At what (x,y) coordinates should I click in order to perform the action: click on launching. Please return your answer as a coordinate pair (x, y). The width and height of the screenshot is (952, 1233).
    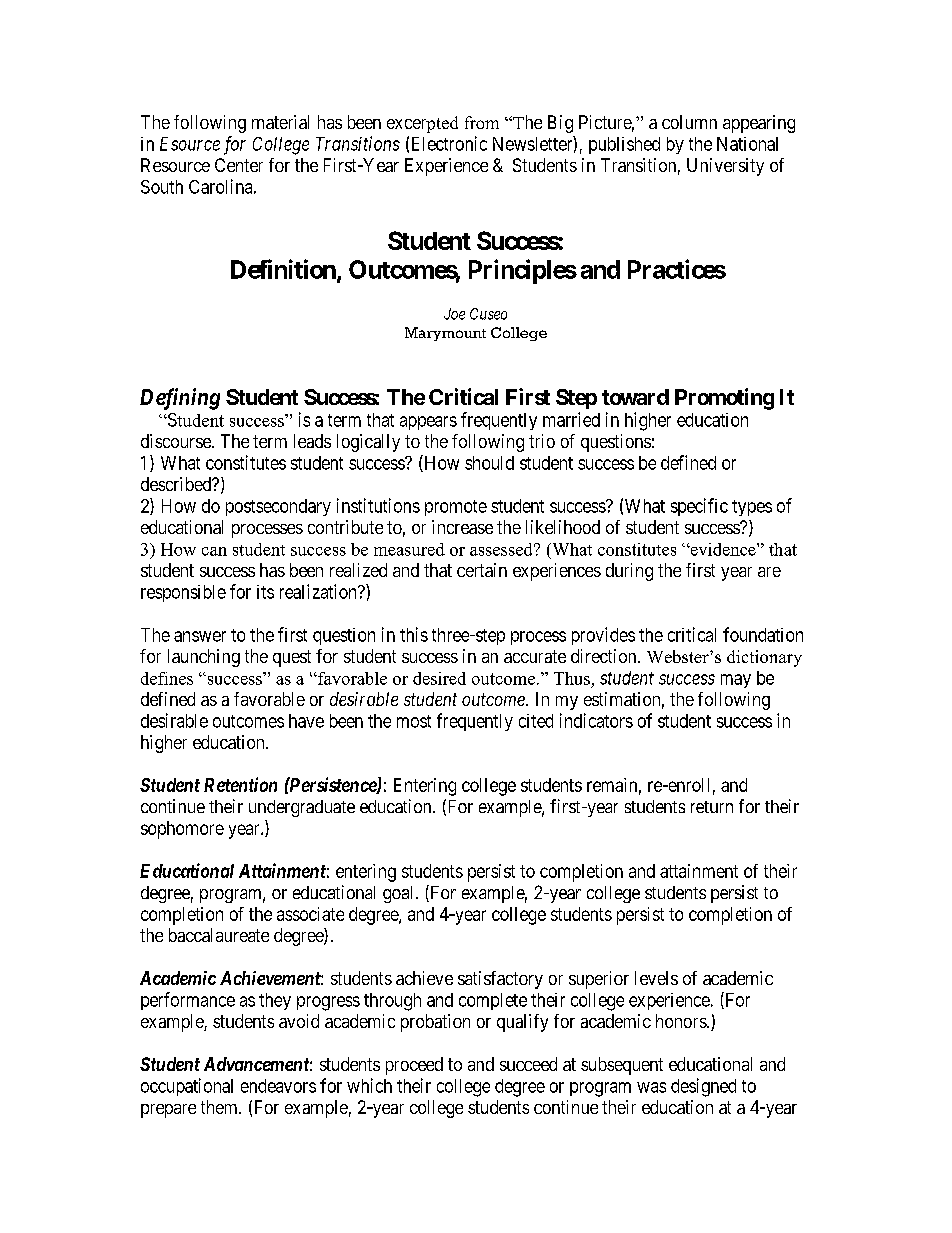
    Looking at the image, I should click on (204, 658).
